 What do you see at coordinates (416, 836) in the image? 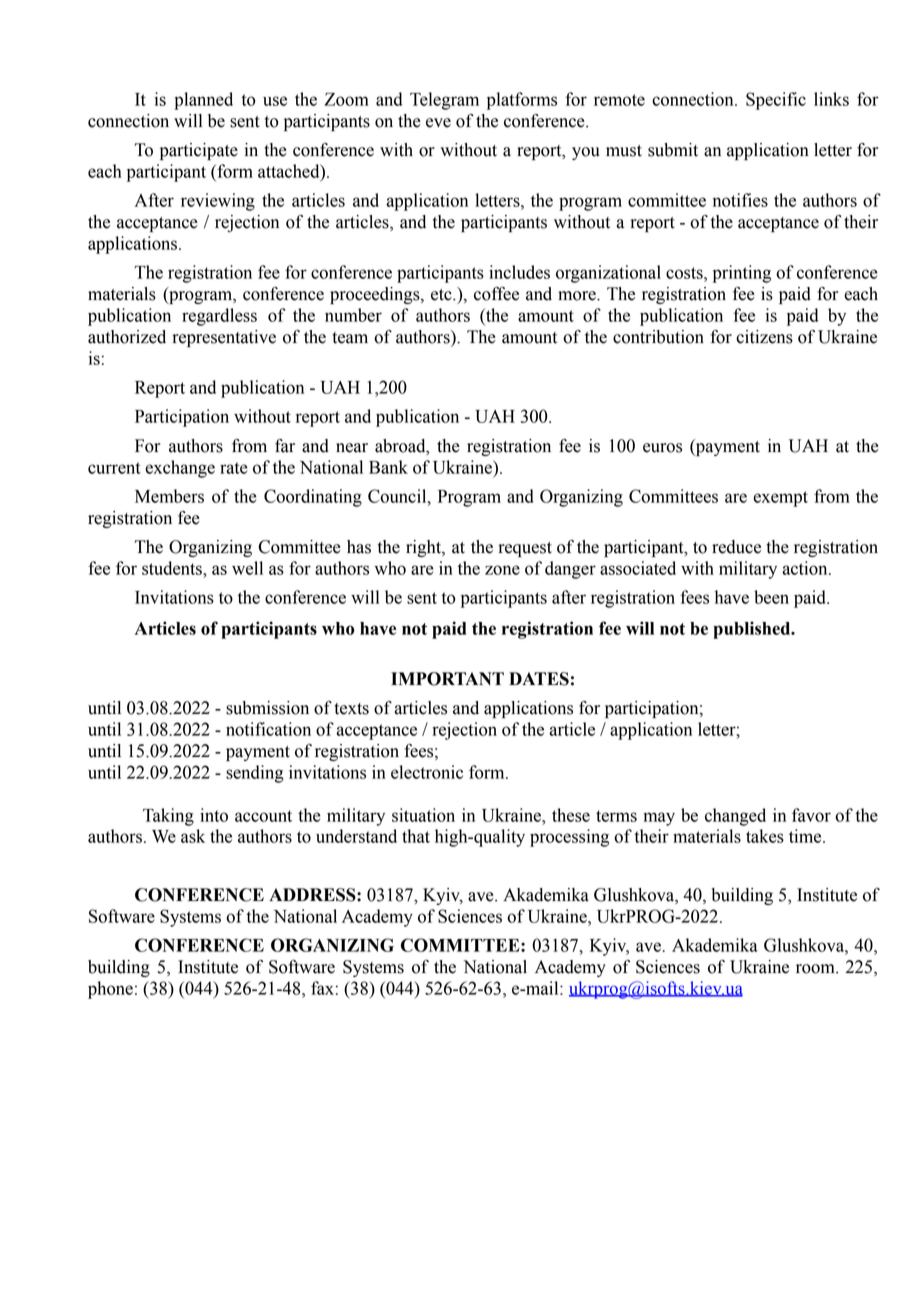
I see `that` at bounding box center [416, 836].
